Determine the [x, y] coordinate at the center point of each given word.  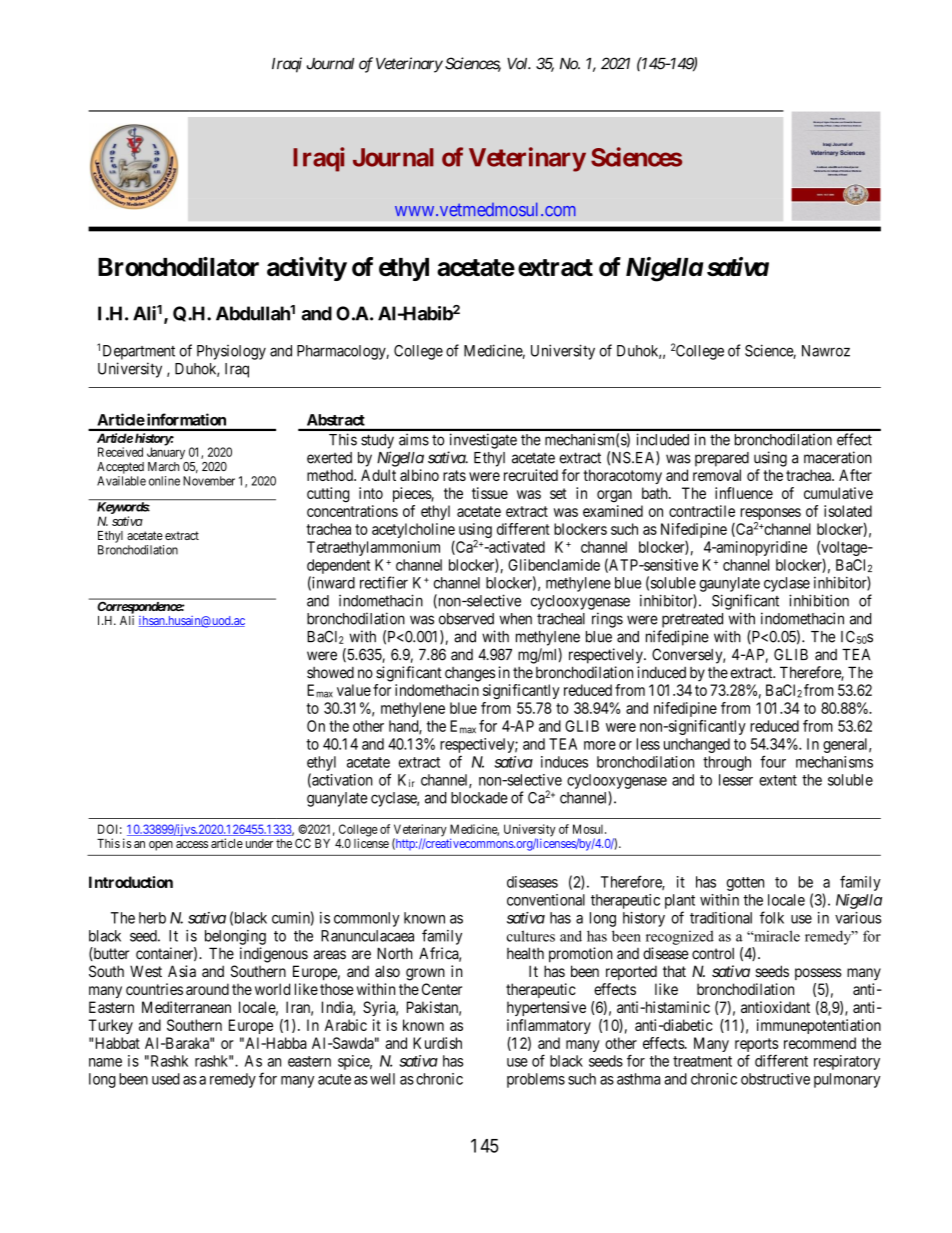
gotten [745, 884]
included [662, 439]
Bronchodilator [178, 267]
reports [756, 1046]
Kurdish [437, 1043]
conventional [546, 900]
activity [307, 269]
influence [744, 493]
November [209, 481]
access [192, 844]
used [166, 1079]
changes [470, 674]
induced [661, 672]
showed [330, 673]
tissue [490, 493]
